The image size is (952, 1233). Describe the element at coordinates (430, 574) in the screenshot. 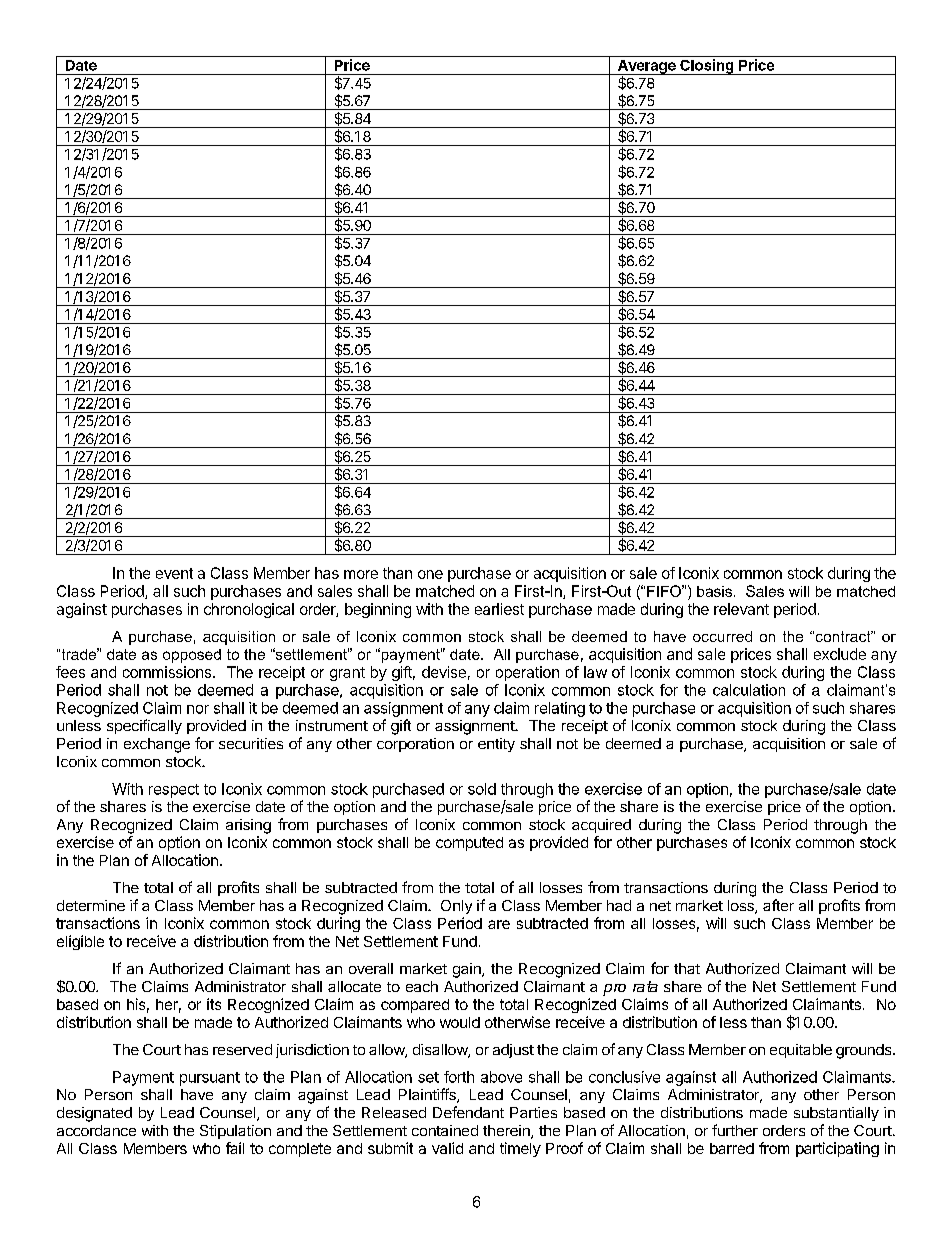

I see `one` at that location.
